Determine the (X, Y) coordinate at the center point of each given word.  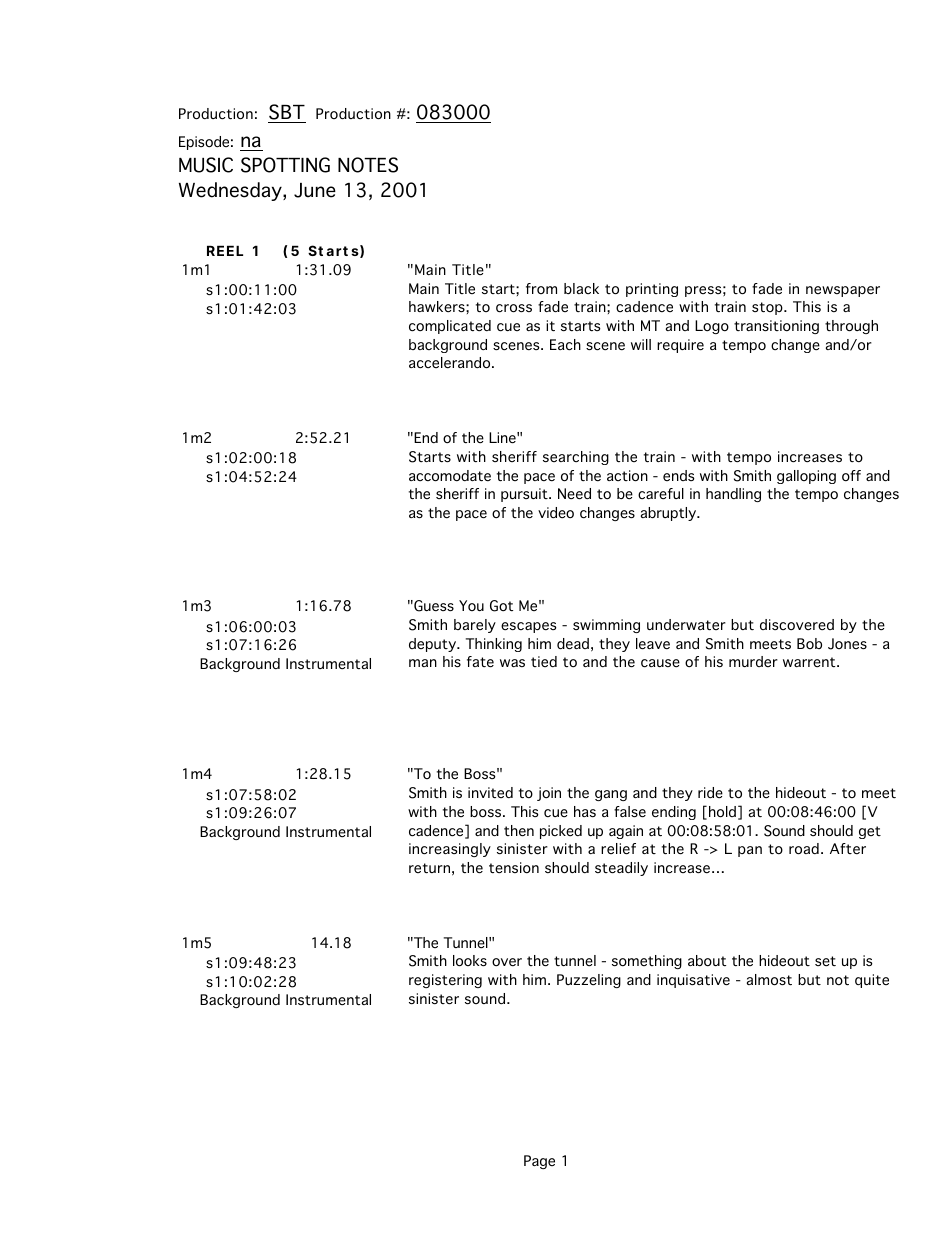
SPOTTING (285, 165)
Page (539, 1162)
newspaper (843, 291)
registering (445, 981)
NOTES (368, 165)
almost (769, 980)
